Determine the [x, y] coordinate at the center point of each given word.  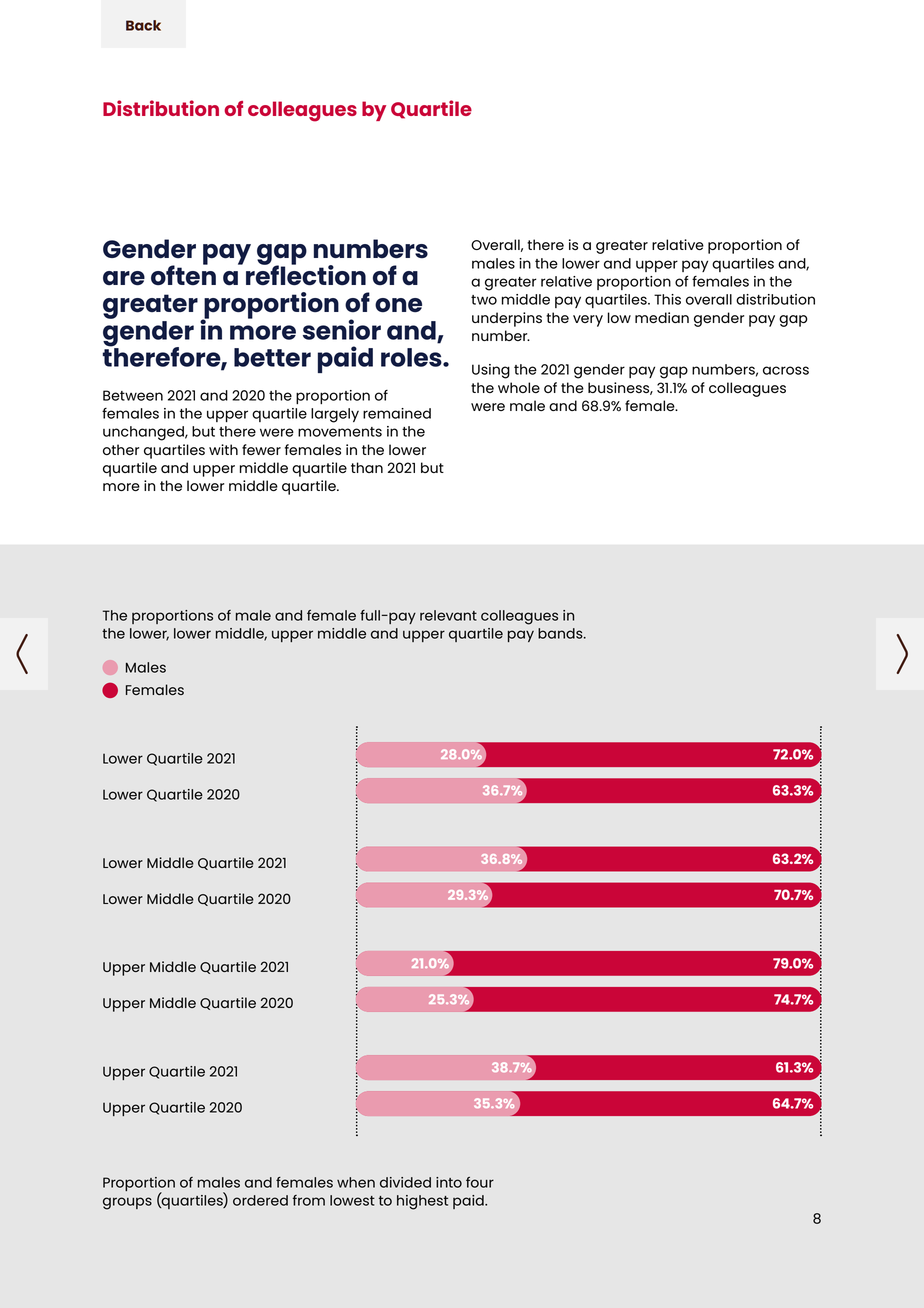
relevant [448, 615]
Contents [143, 25]
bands [561, 633]
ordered [260, 1200]
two [484, 300]
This [667, 299]
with [223, 449]
